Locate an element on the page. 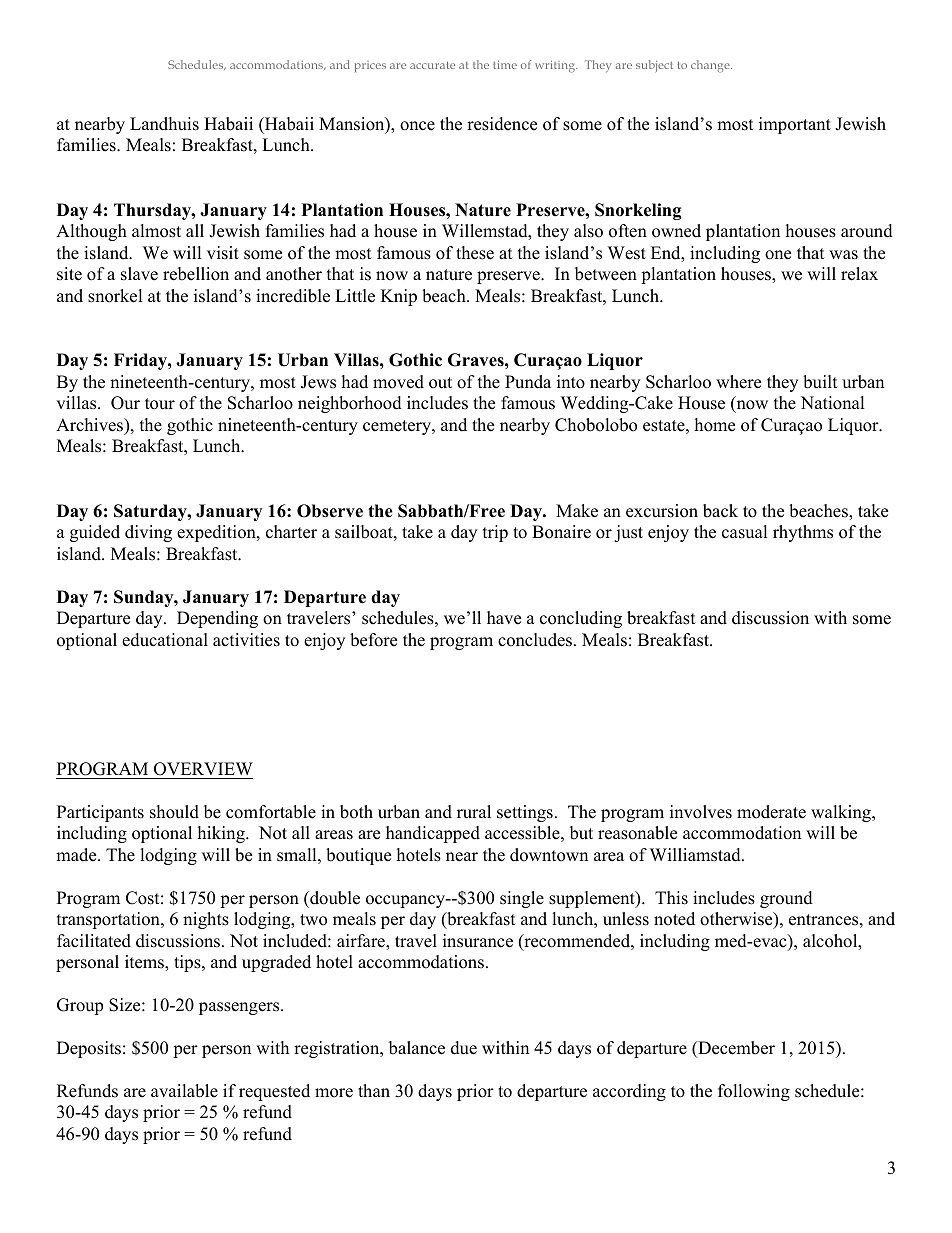 The height and width of the page is (1233, 952). residence is located at coordinates (502, 124).
